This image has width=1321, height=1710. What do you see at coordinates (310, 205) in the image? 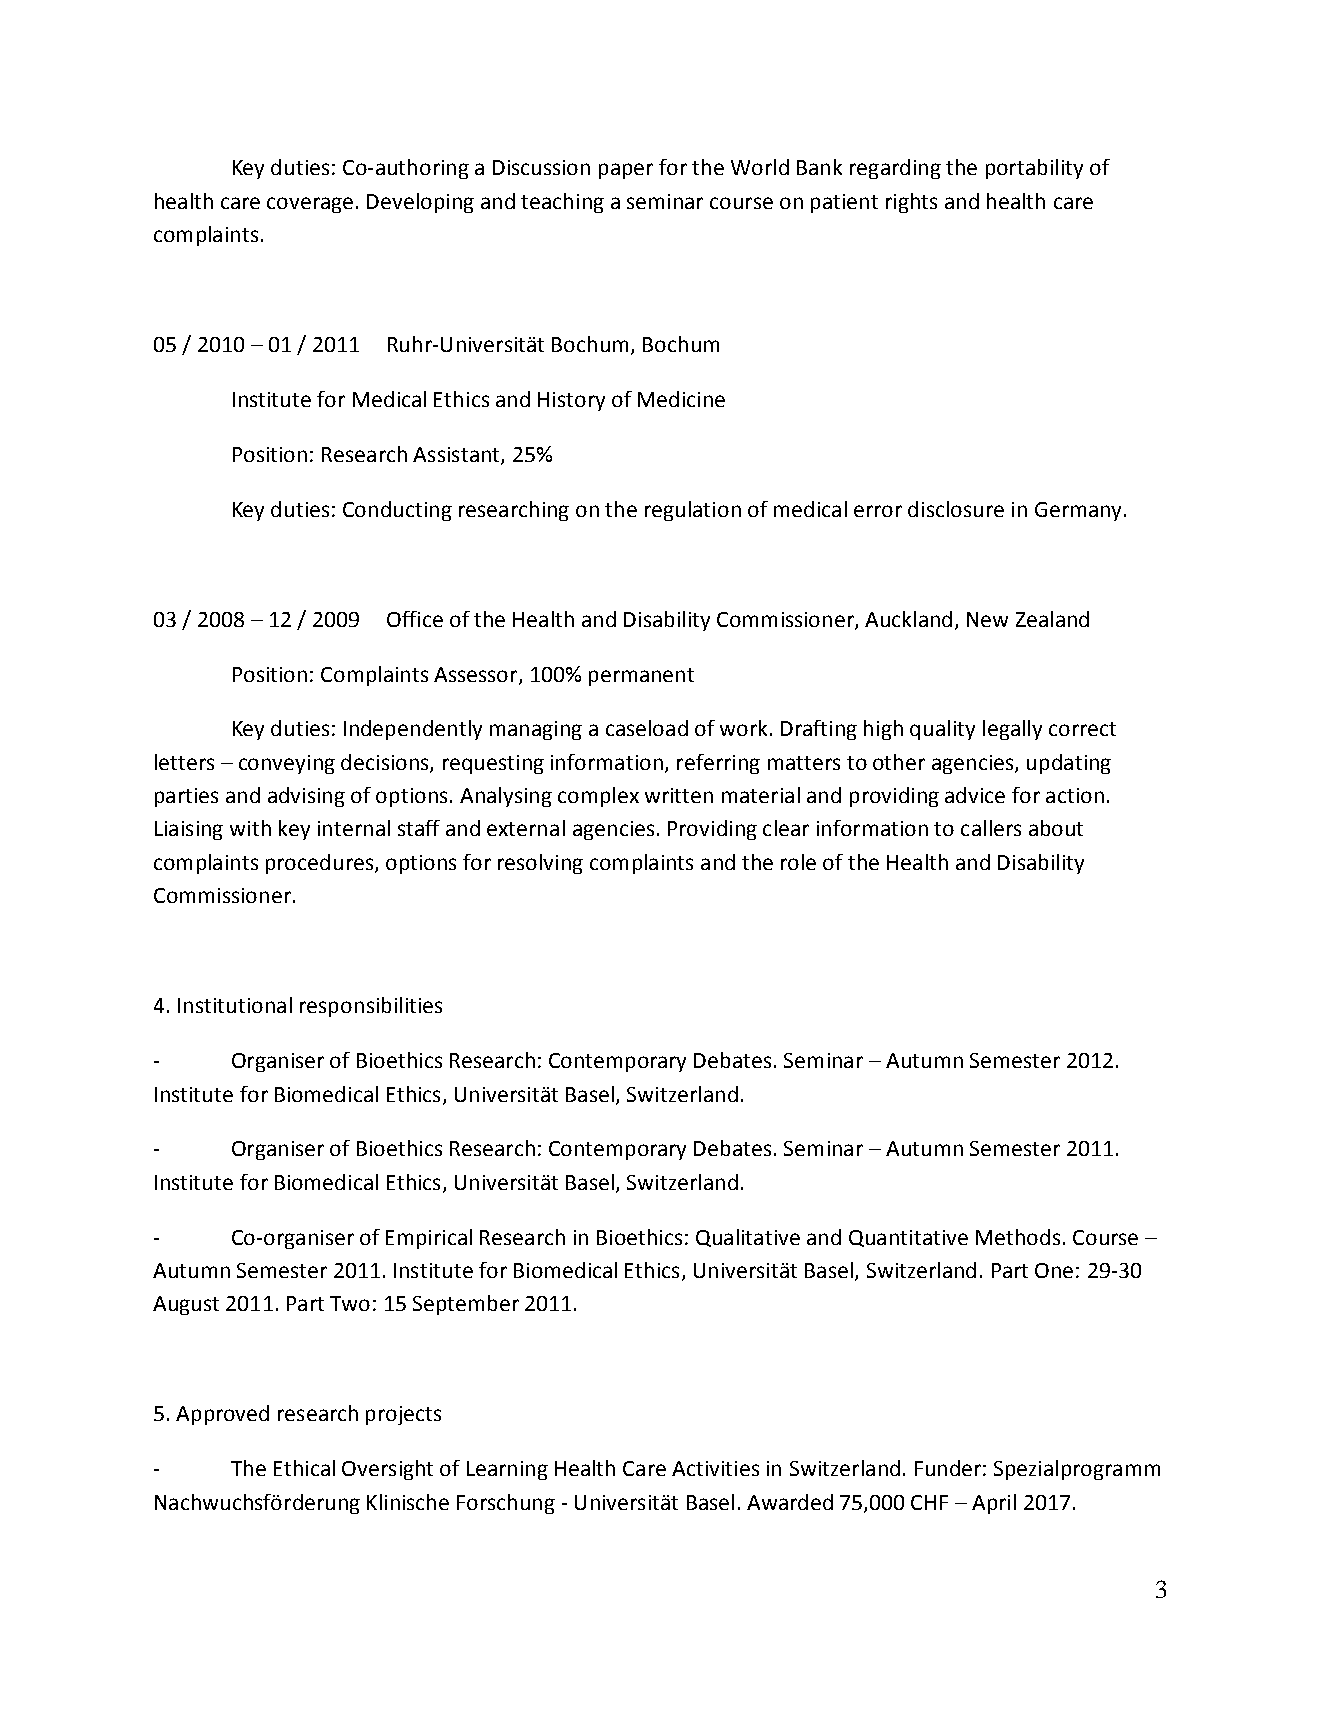
I see `coverage` at bounding box center [310, 205].
